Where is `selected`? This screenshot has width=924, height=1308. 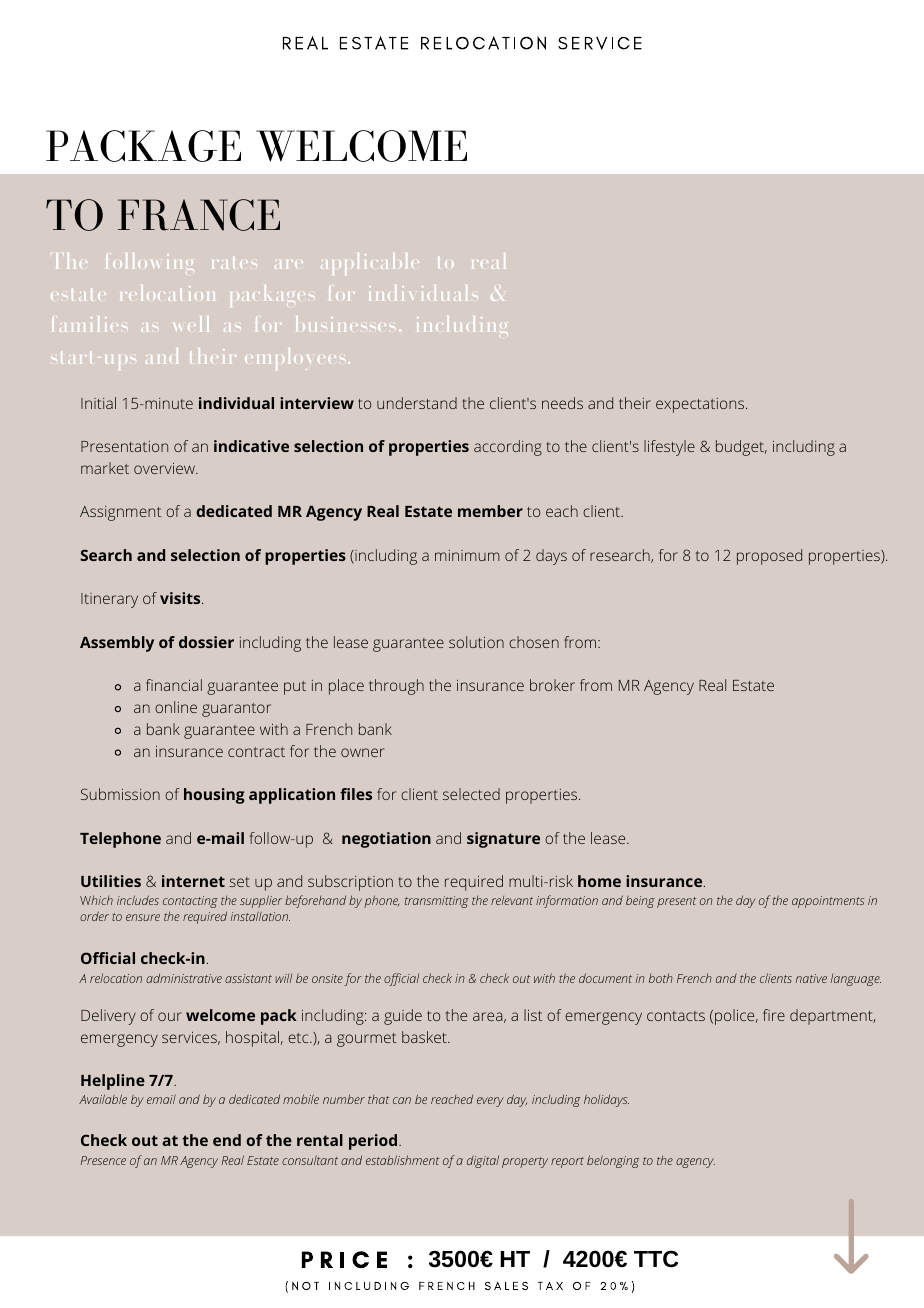 selected is located at coordinates (471, 794).
